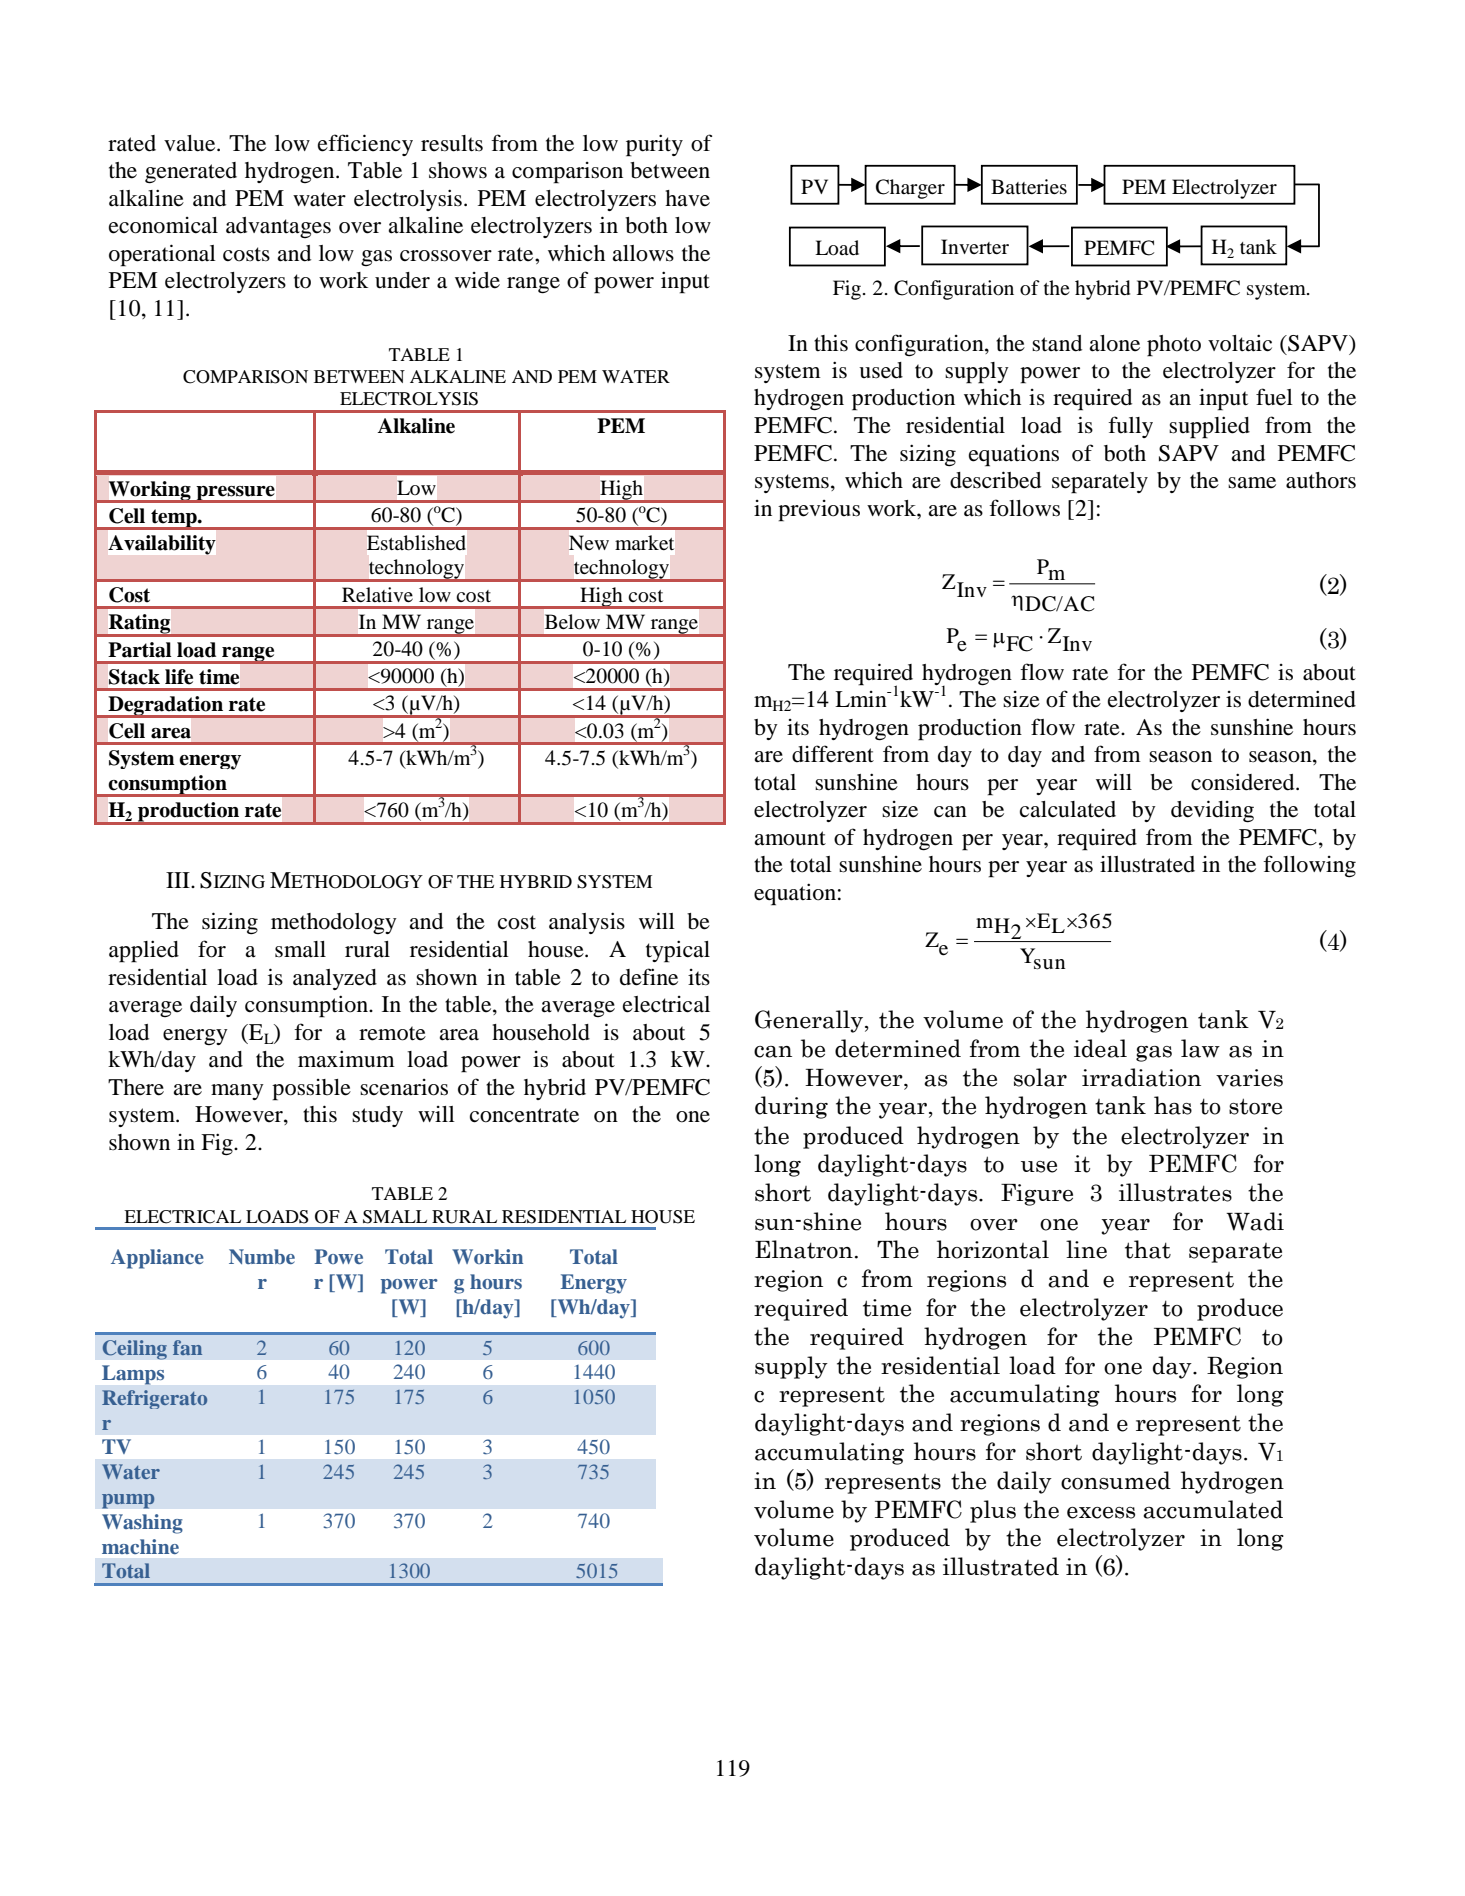 The image size is (1465, 1896). I want to click on Washing, so click(142, 1524).
